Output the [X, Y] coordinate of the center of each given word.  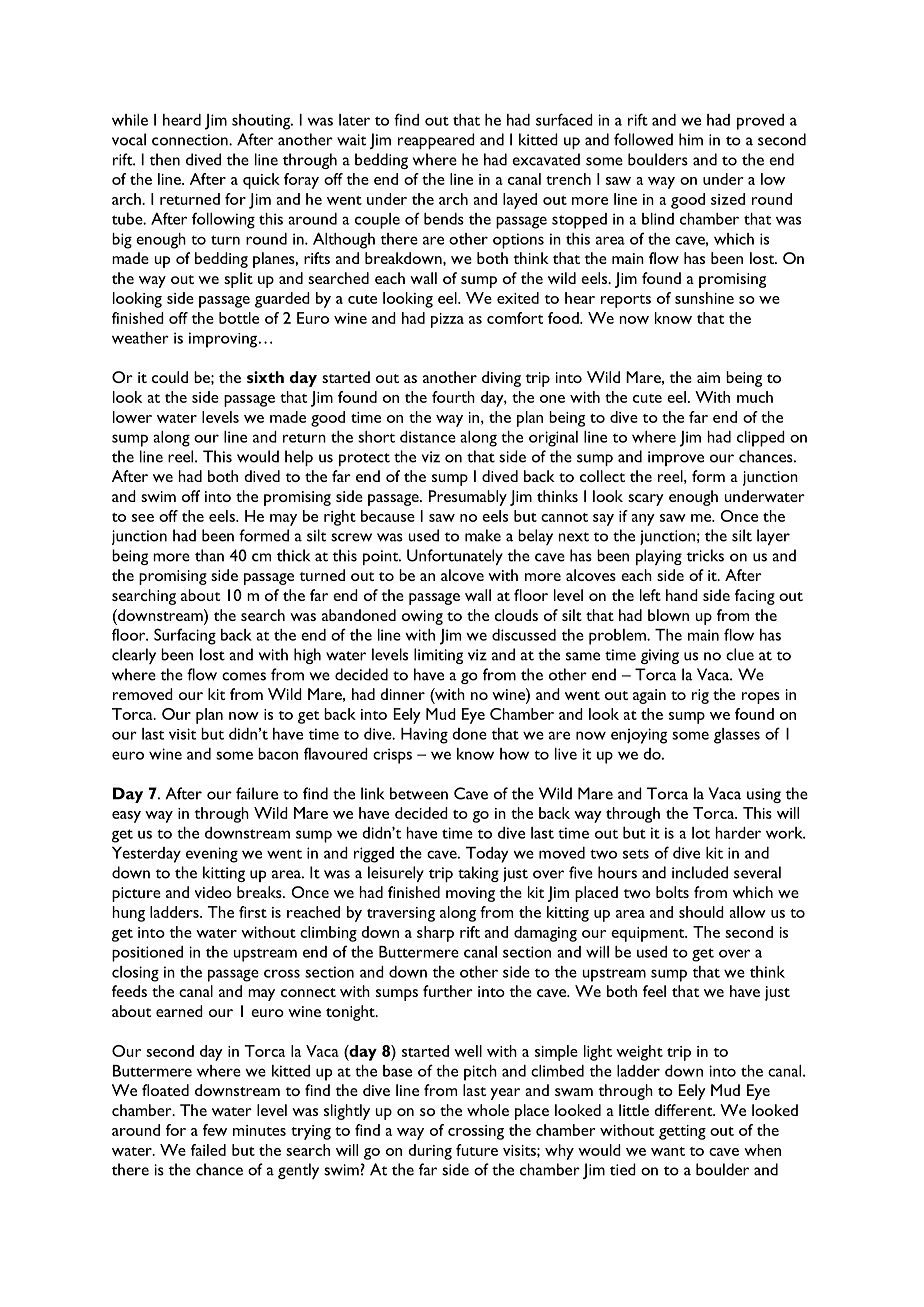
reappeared [436, 141]
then [164, 159]
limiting [438, 656]
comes [244, 676]
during [430, 1152]
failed [208, 1150]
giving [660, 656]
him [691, 139]
